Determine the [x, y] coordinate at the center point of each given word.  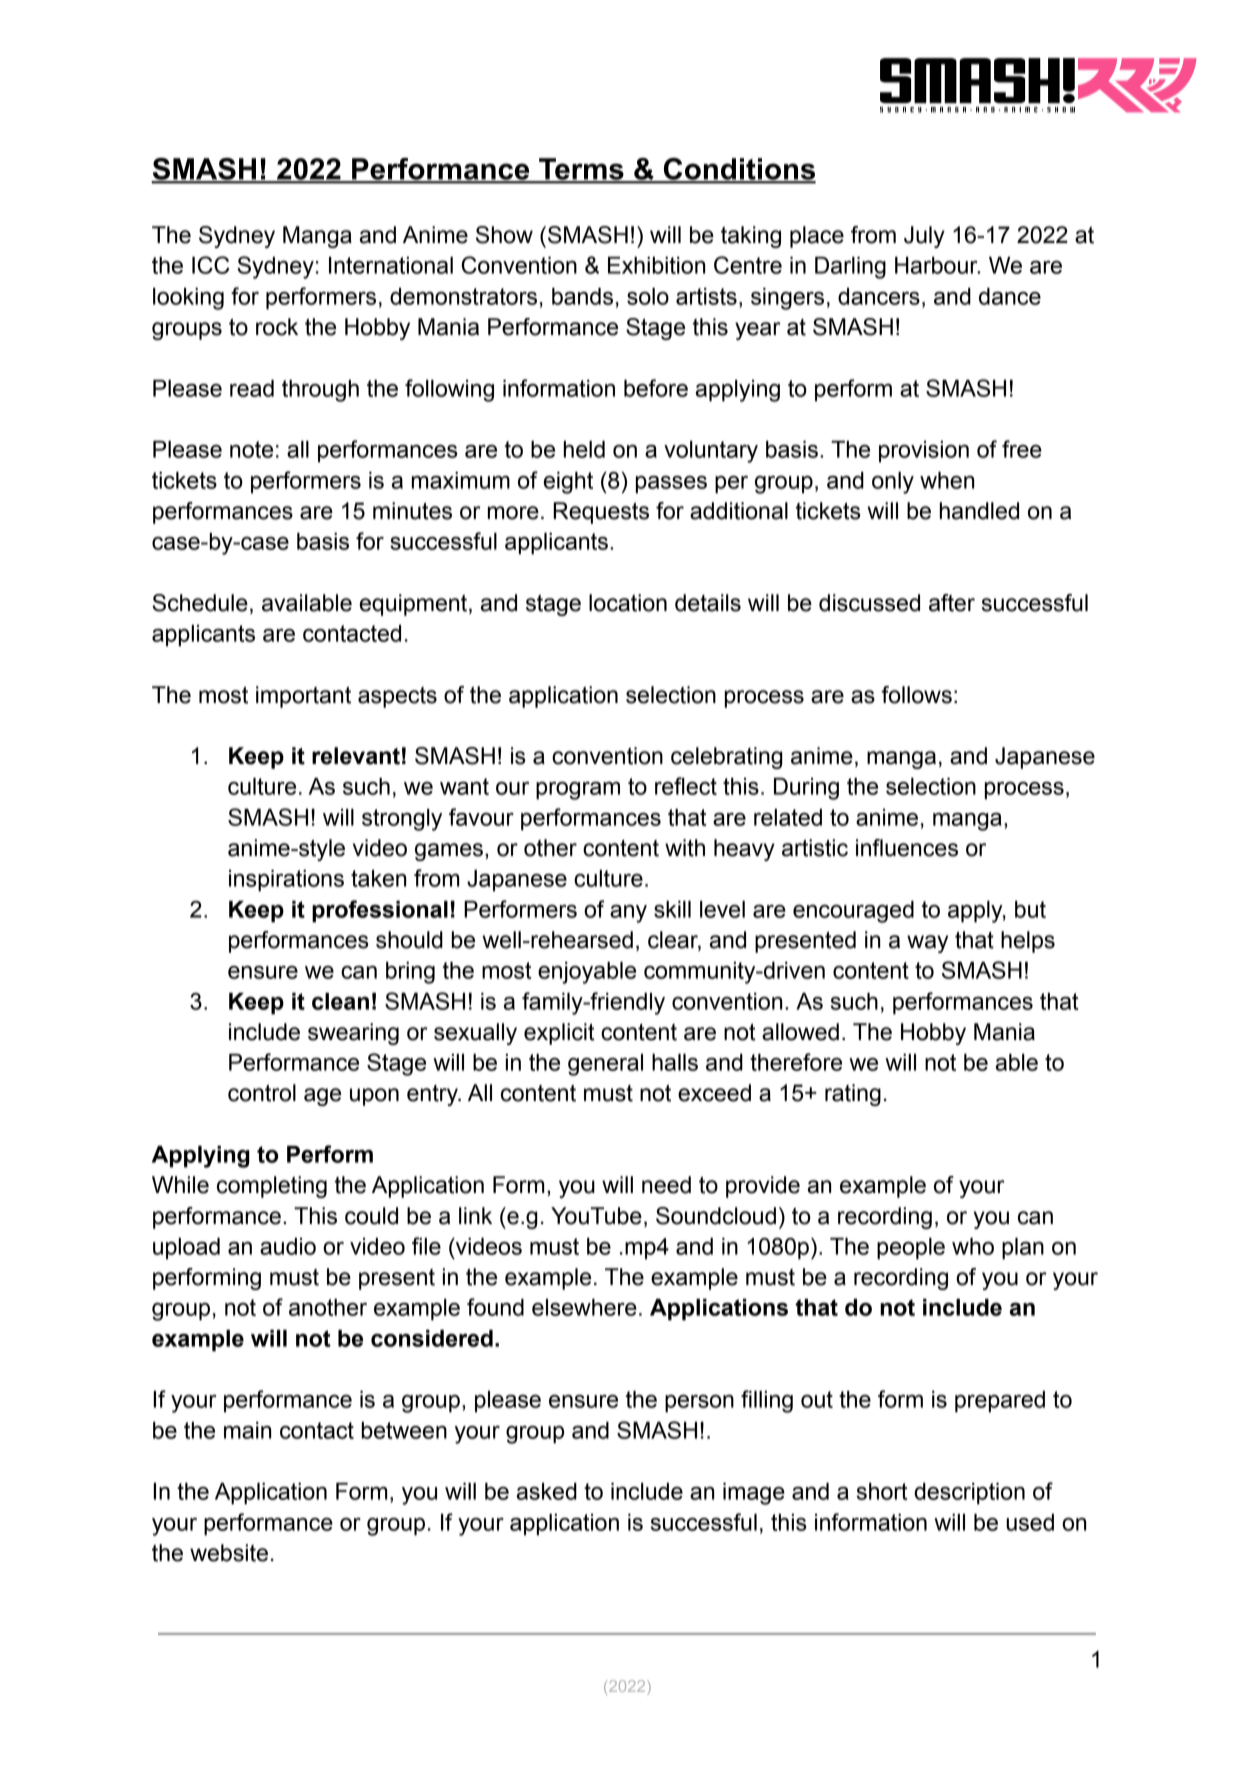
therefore [796, 1062]
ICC [210, 265]
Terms [581, 170]
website [229, 1553]
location [628, 603]
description [969, 1494]
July [924, 237]
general [605, 1065]
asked [547, 1491]
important [303, 697]
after [952, 603]
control [262, 1093]
